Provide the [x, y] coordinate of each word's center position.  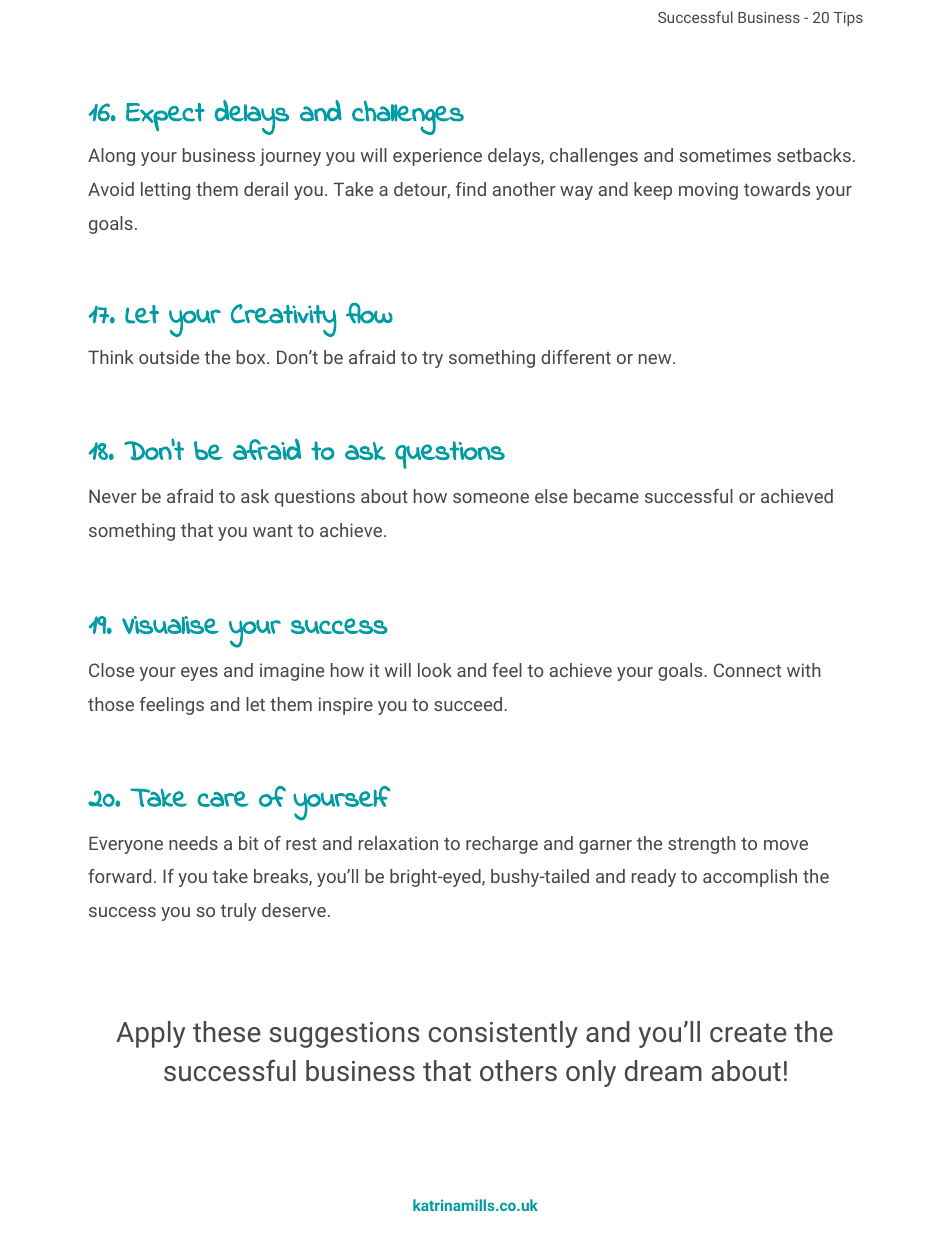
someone [491, 498]
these [227, 1032]
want [273, 530]
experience [437, 157]
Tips [848, 19]
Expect [165, 117]
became [606, 496]
